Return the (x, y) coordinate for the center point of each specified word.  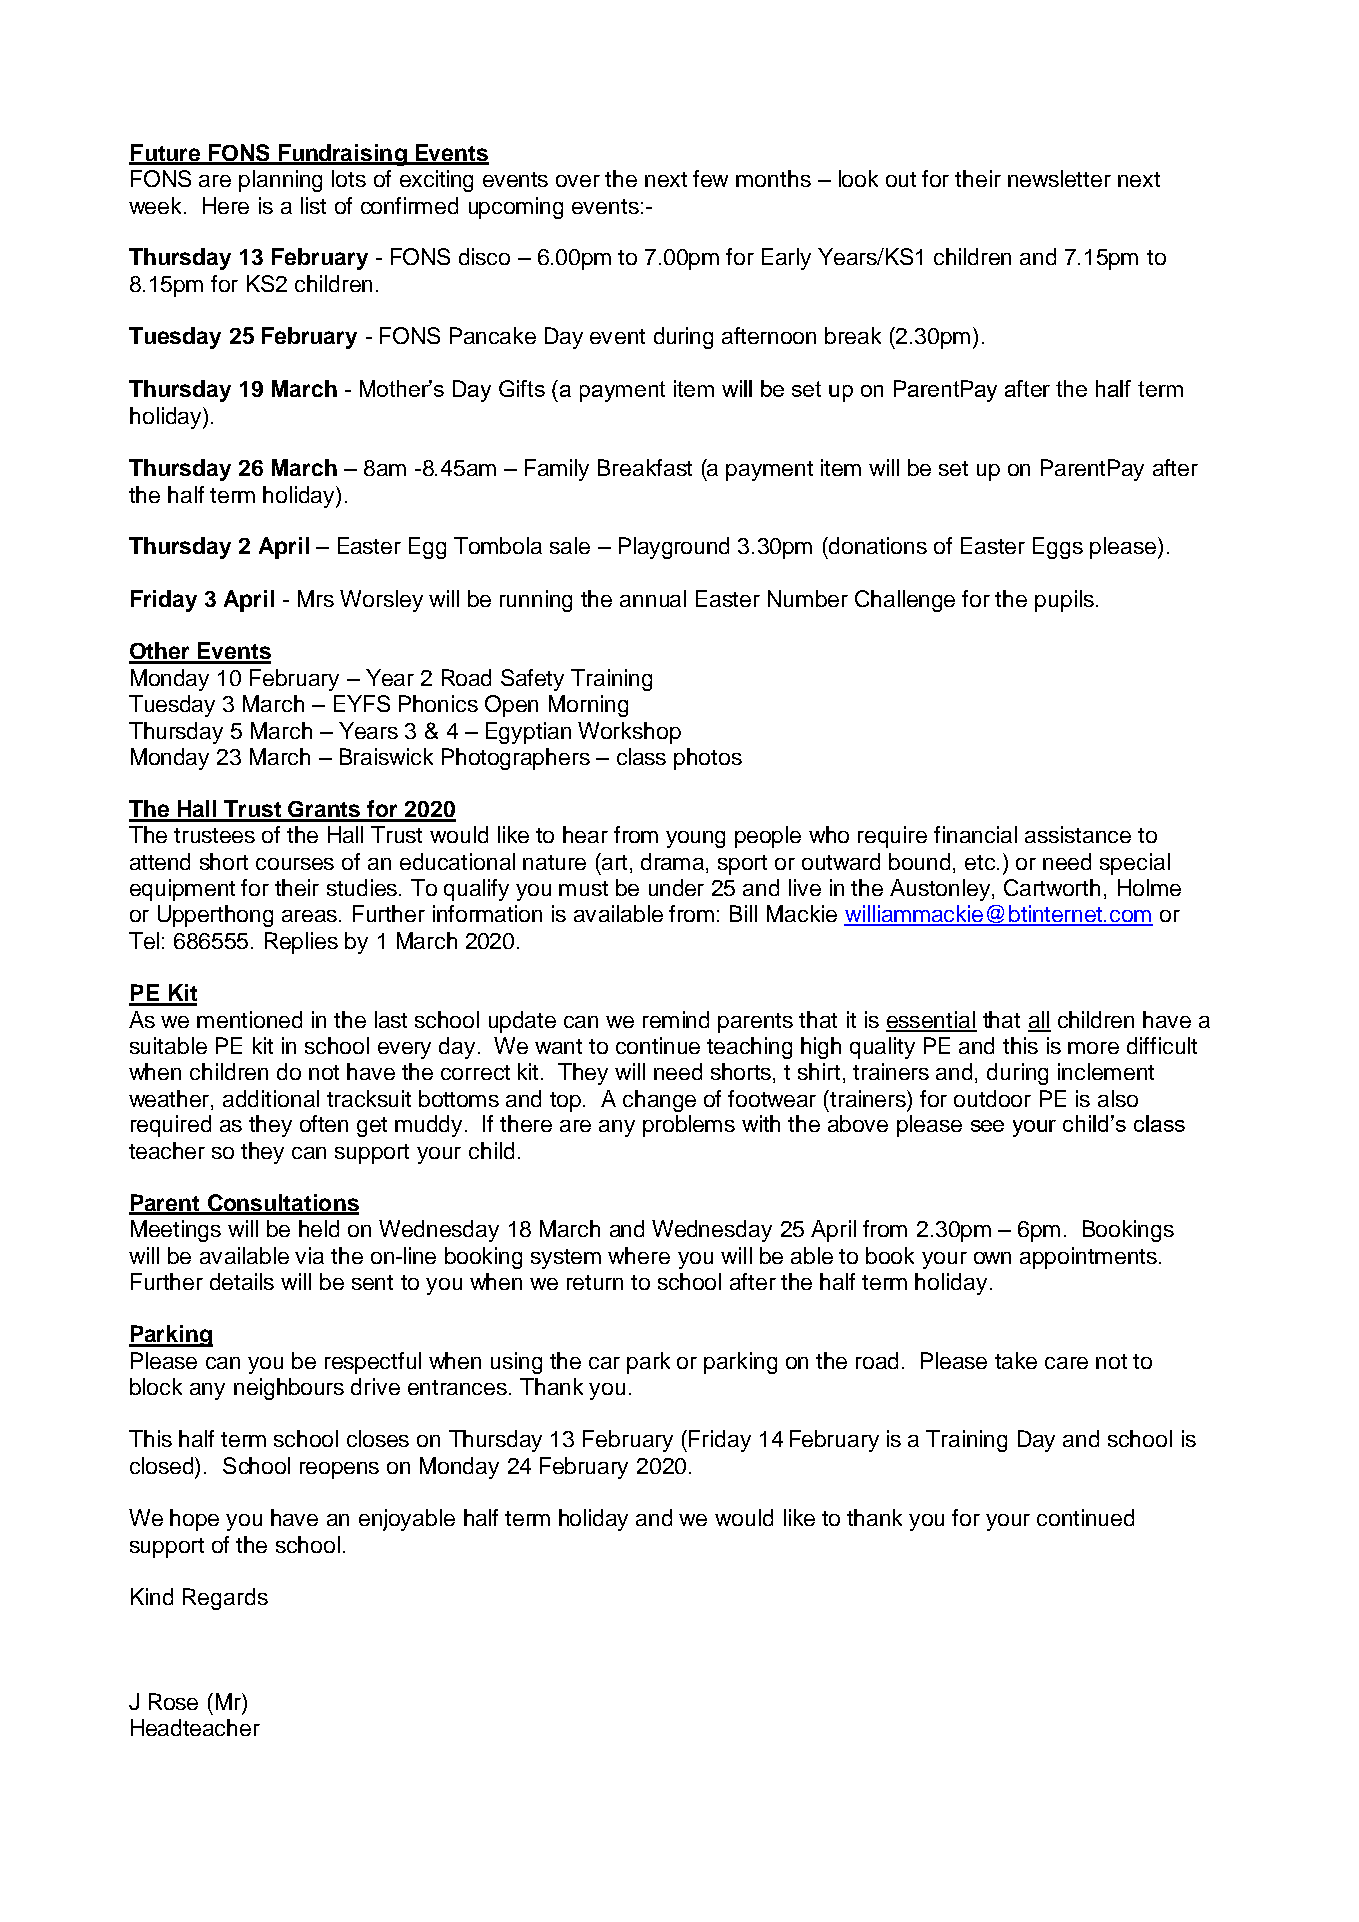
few (710, 178)
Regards (225, 1599)
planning (280, 181)
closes (378, 1438)
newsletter (1059, 178)
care (1066, 1363)
